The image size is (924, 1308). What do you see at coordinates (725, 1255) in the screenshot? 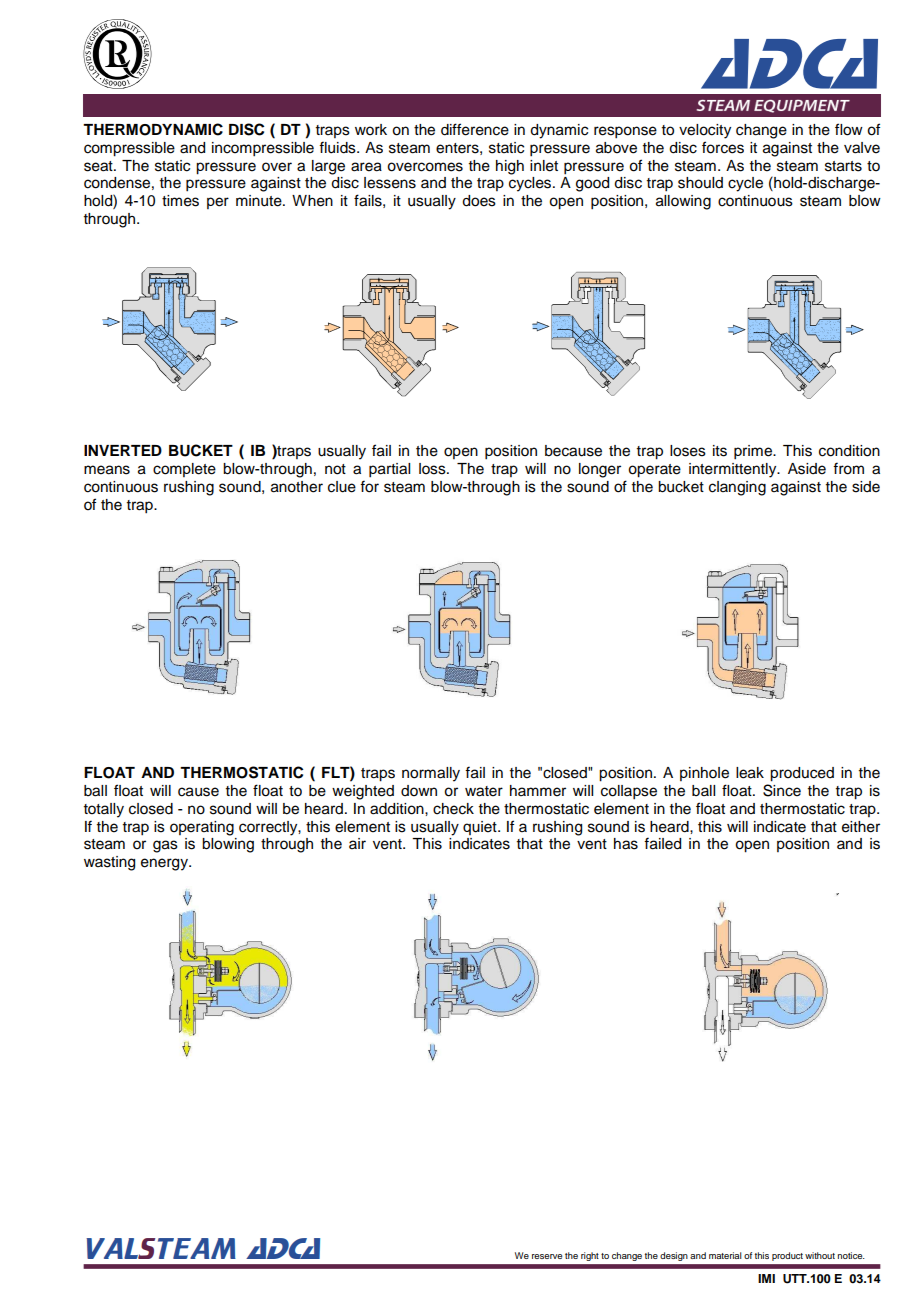
I see `material` at bounding box center [725, 1255].
